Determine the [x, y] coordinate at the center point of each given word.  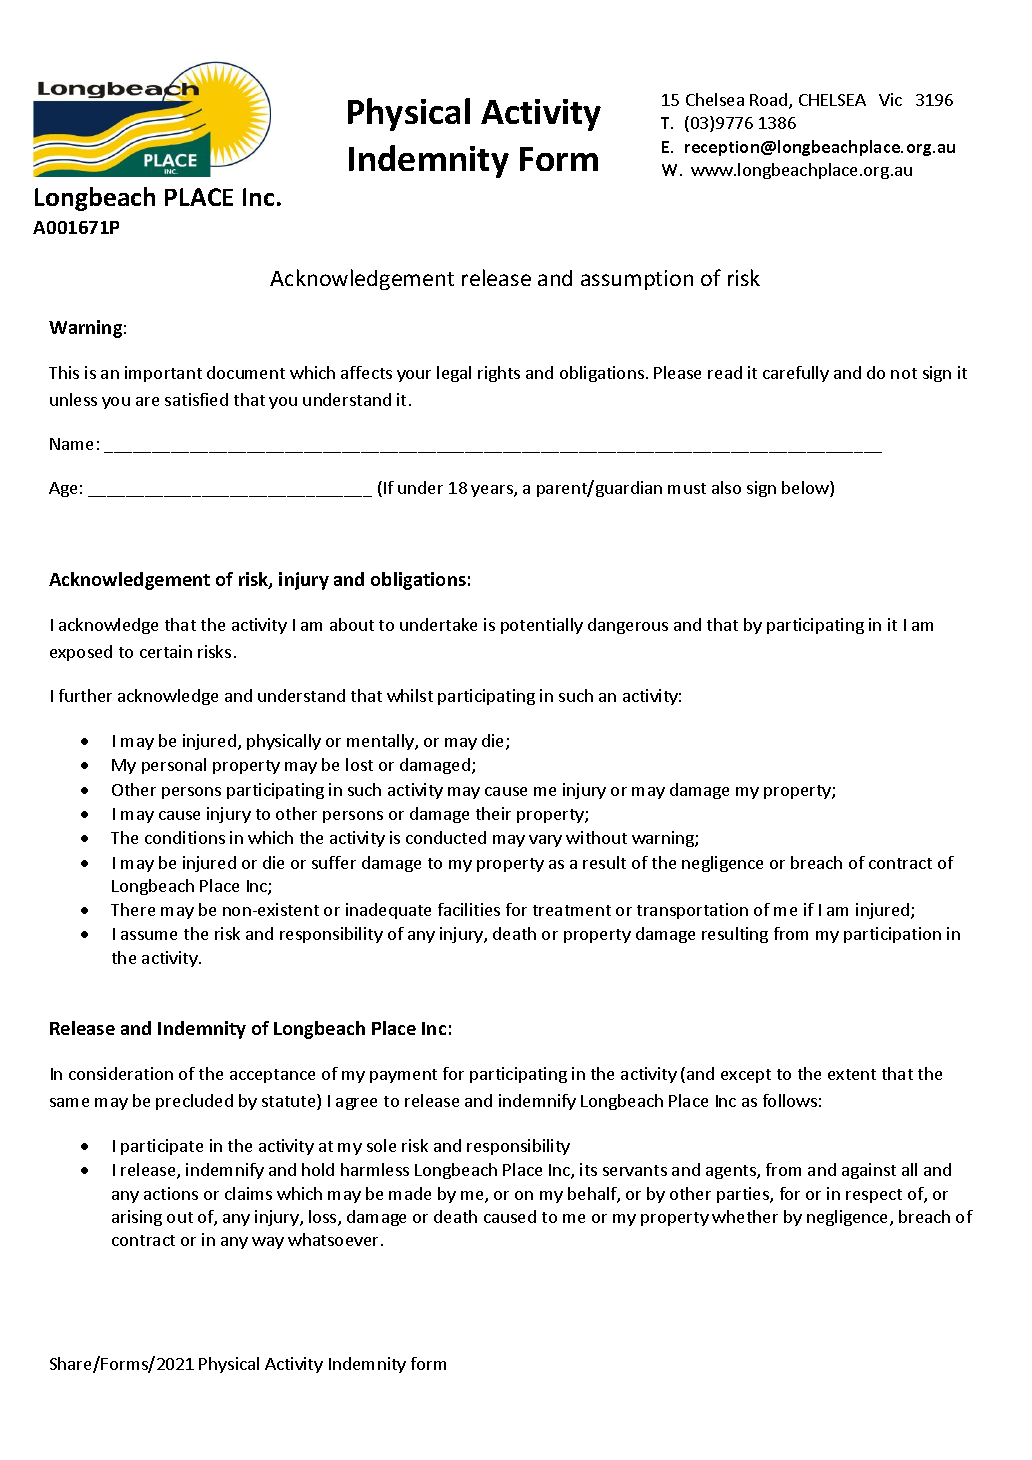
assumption [637, 280]
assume [149, 935]
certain [166, 651]
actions [171, 1193]
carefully [796, 374]
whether [745, 1216]
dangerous [628, 626]
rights [499, 374]
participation [892, 935]
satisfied [196, 399]
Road [770, 101]
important [163, 374]
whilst [410, 695]
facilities [469, 909]
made [410, 1193]
